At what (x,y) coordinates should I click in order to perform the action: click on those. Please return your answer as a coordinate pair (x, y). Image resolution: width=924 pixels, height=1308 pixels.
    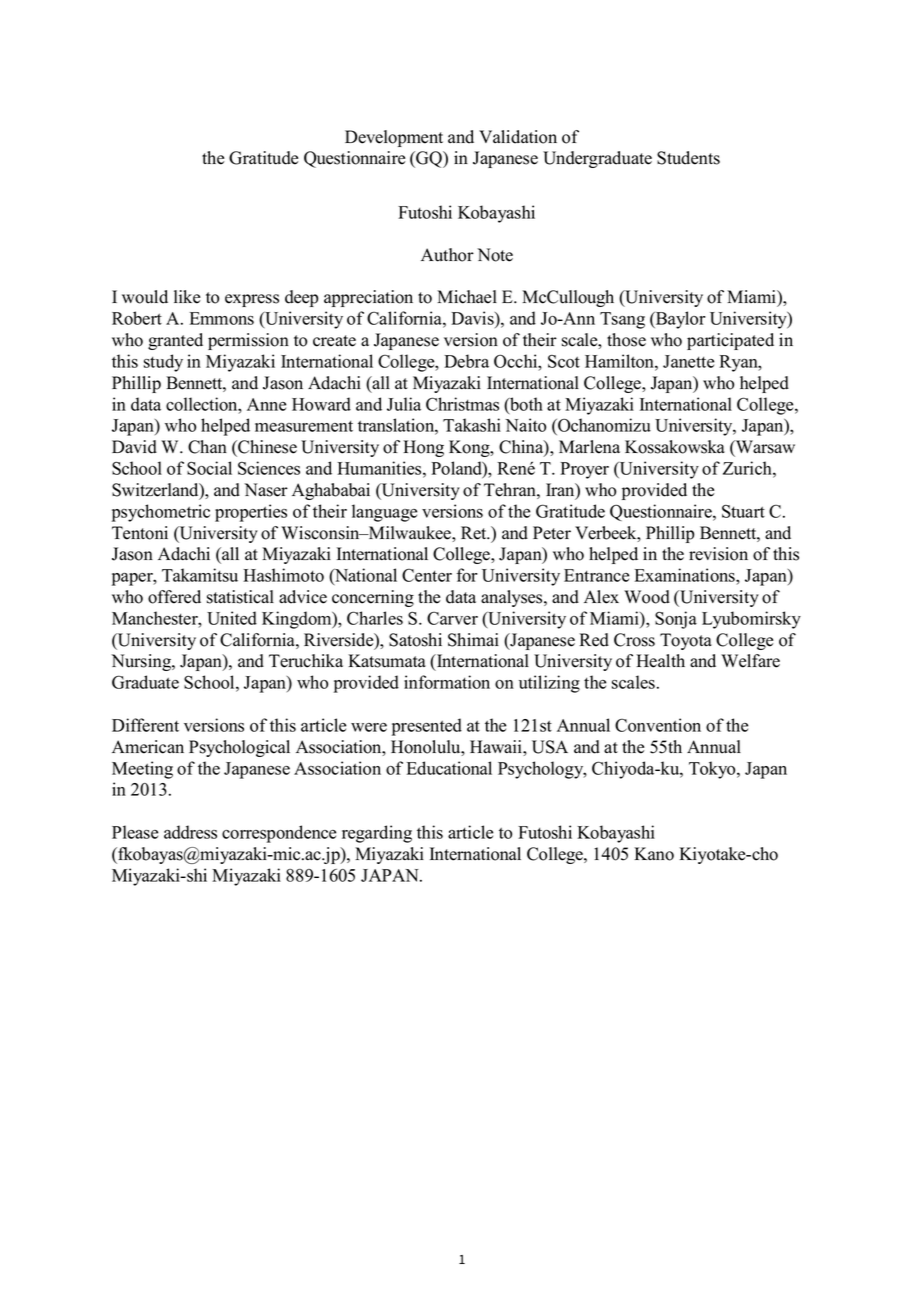
    Looking at the image, I should click on (626, 340).
